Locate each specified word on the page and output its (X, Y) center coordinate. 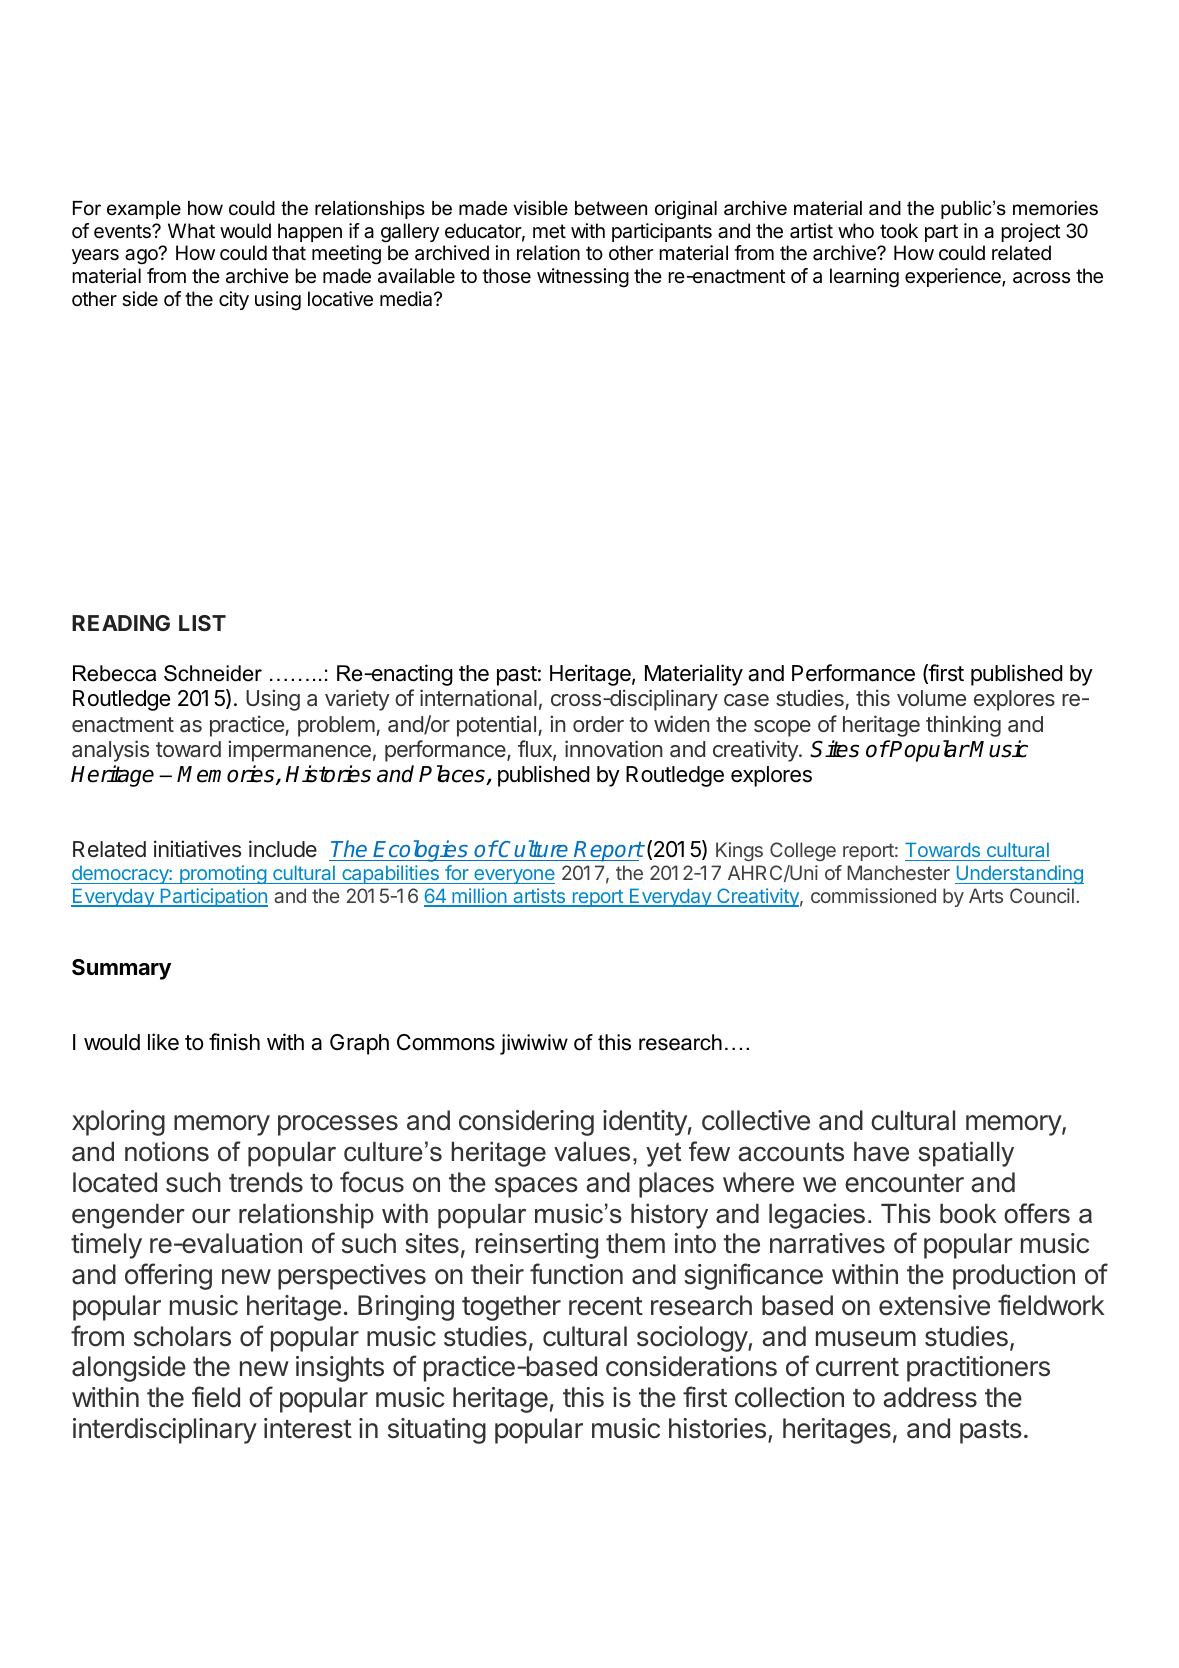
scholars (182, 1336)
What (191, 231)
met (549, 231)
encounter (904, 1183)
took (899, 230)
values (592, 1152)
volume (931, 698)
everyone (513, 876)
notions (167, 1152)
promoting (223, 874)
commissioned (873, 895)
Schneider (213, 673)
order (598, 724)
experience (954, 277)
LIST (202, 623)
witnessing (583, 278)
